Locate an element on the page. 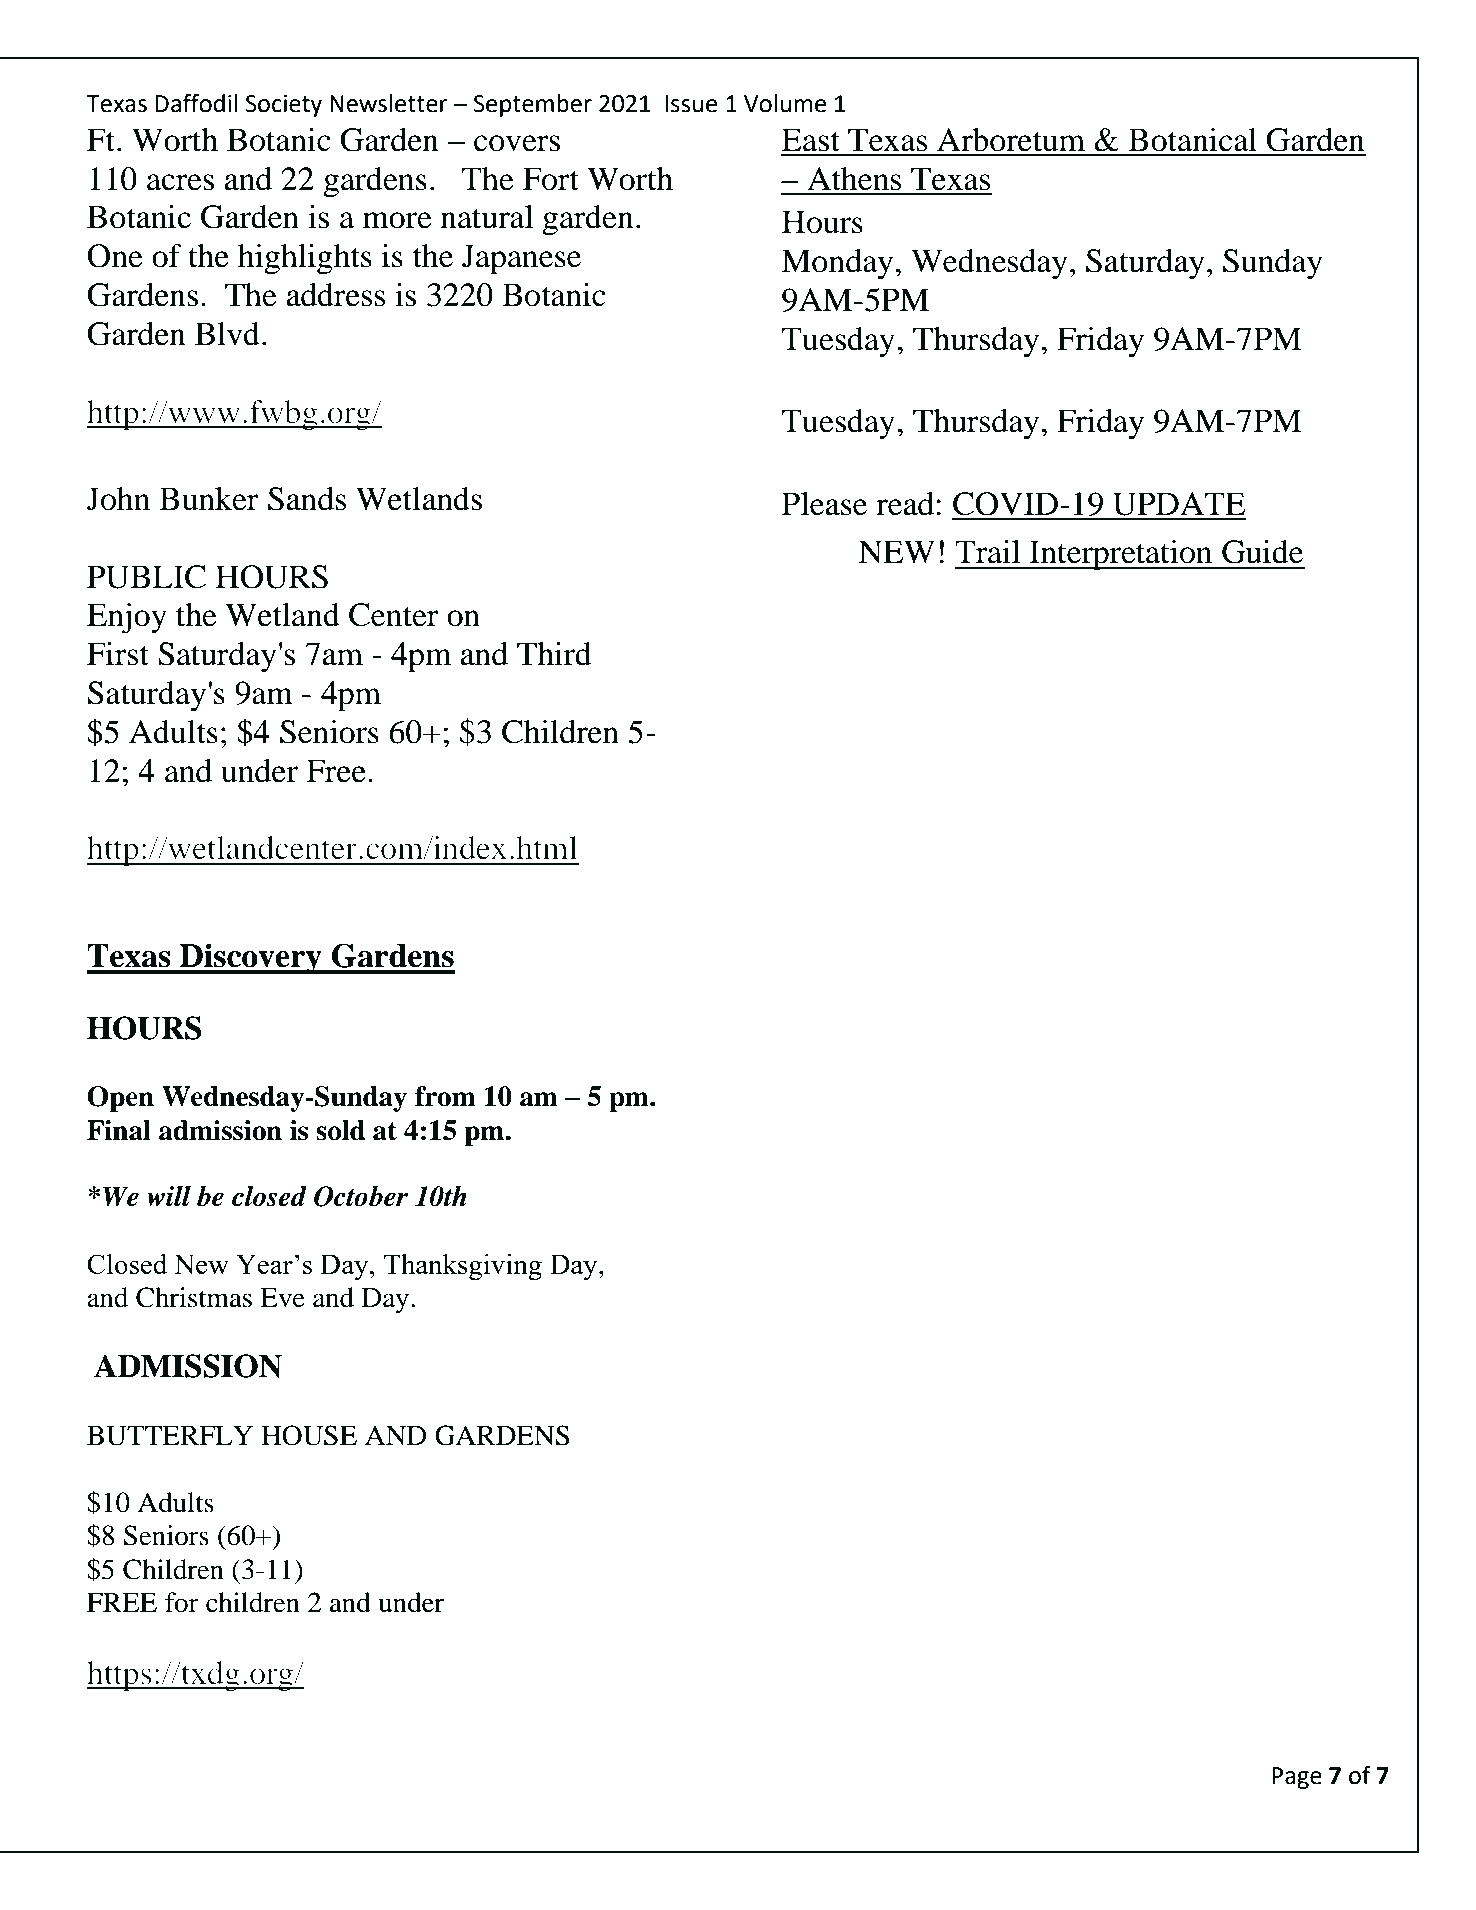  Guide is located at coordinates (1262, 552).
